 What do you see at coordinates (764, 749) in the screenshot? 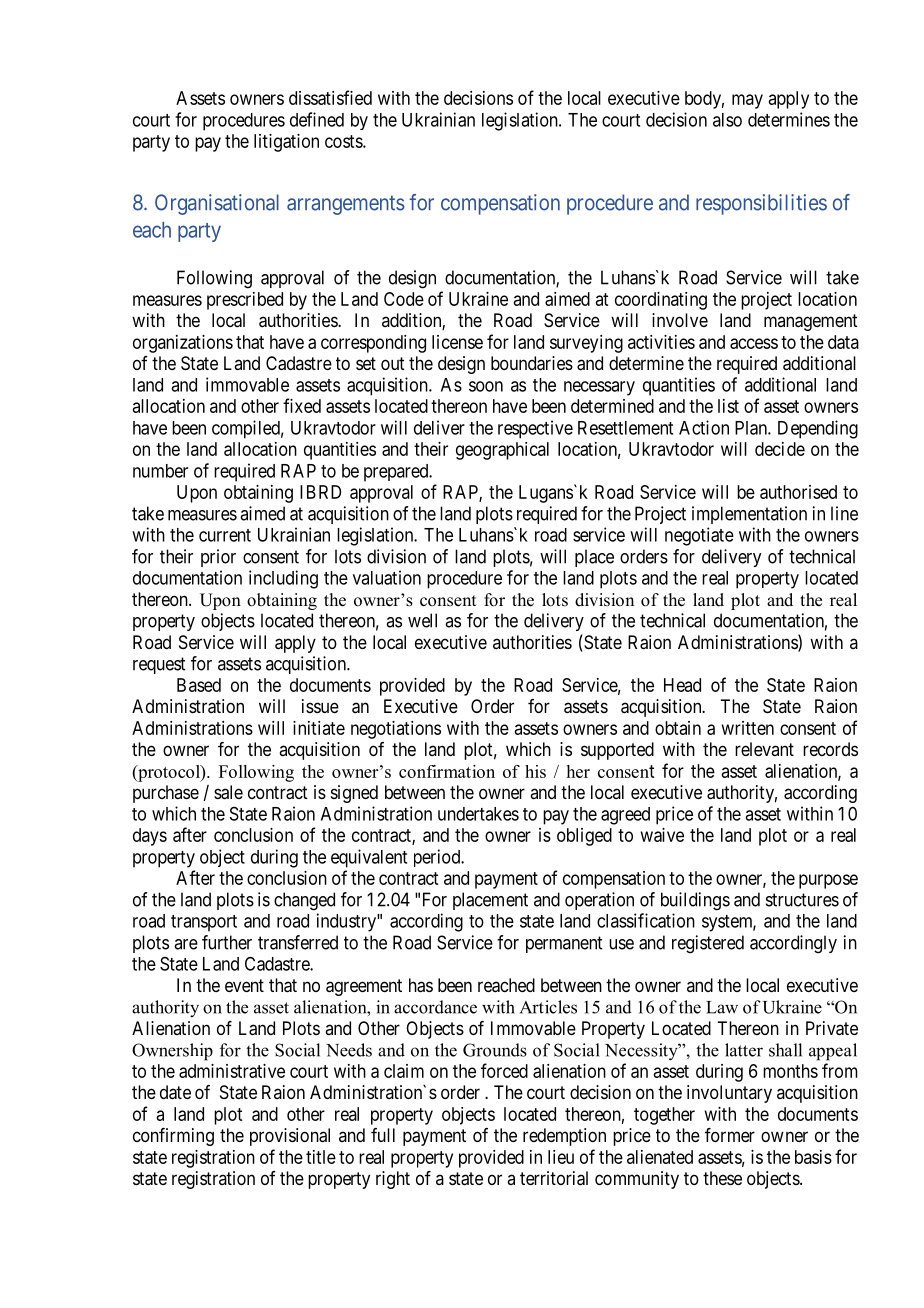
I see `relevant` at bounding box center [764, 749].
